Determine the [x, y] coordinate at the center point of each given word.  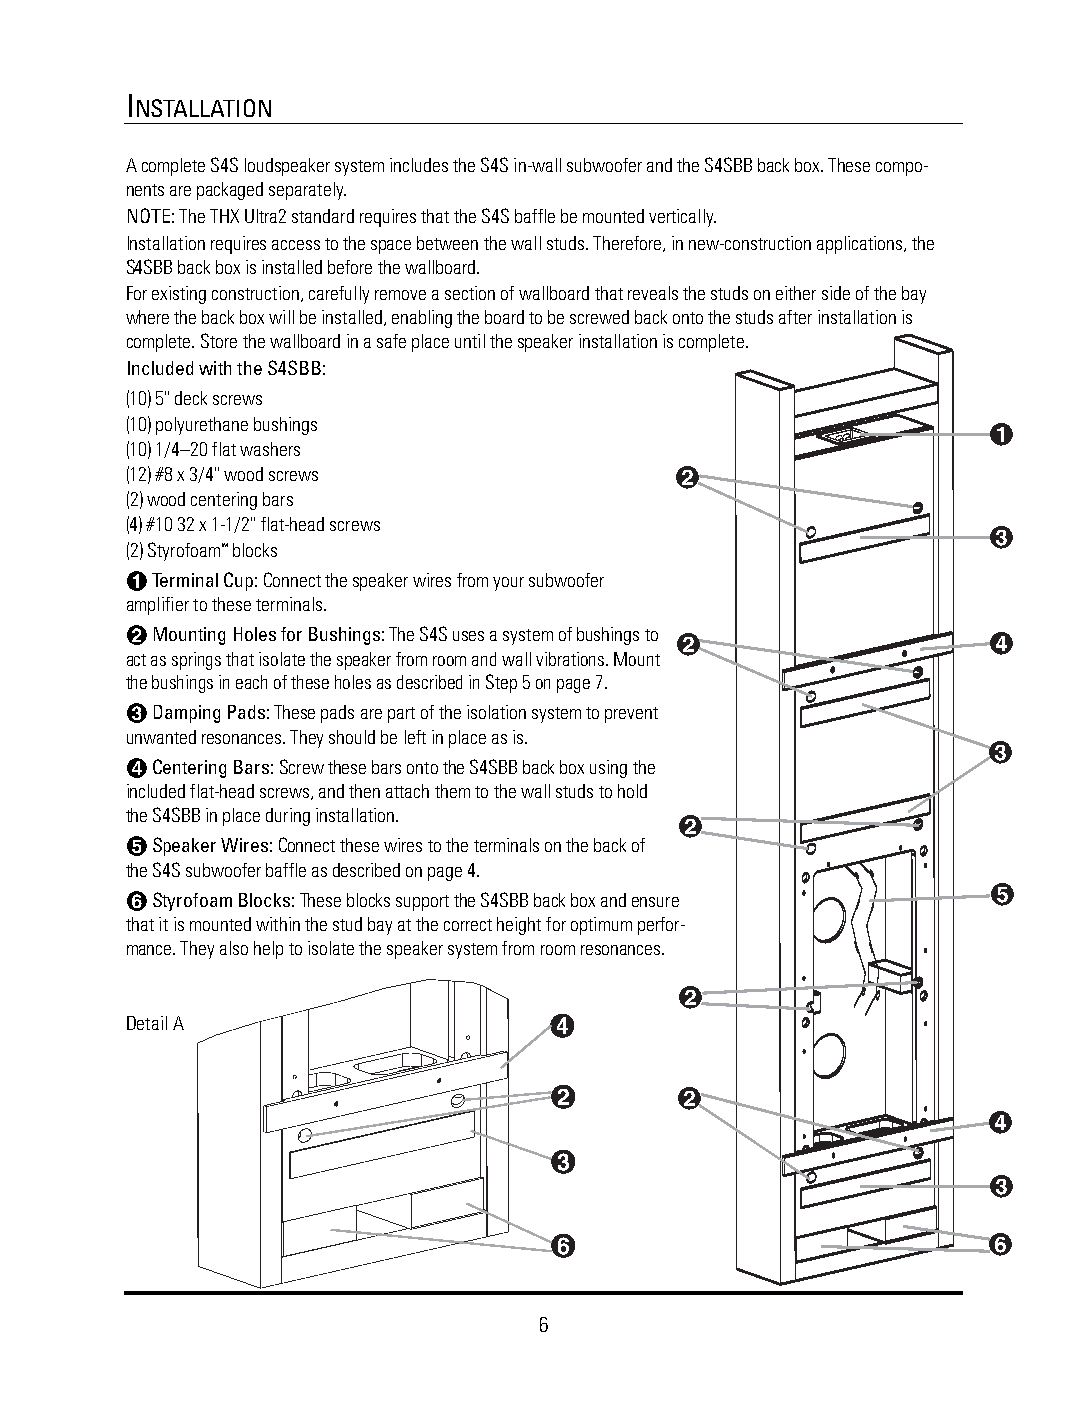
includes [419, 165]
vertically [682, 218]
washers [270, 449]
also [234, 948]
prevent [631, 715]
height [519, 926]
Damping [187, 714]
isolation [496, 712]
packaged [230, 191]
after [795, 317]
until [470, 341]
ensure [655, 902]
